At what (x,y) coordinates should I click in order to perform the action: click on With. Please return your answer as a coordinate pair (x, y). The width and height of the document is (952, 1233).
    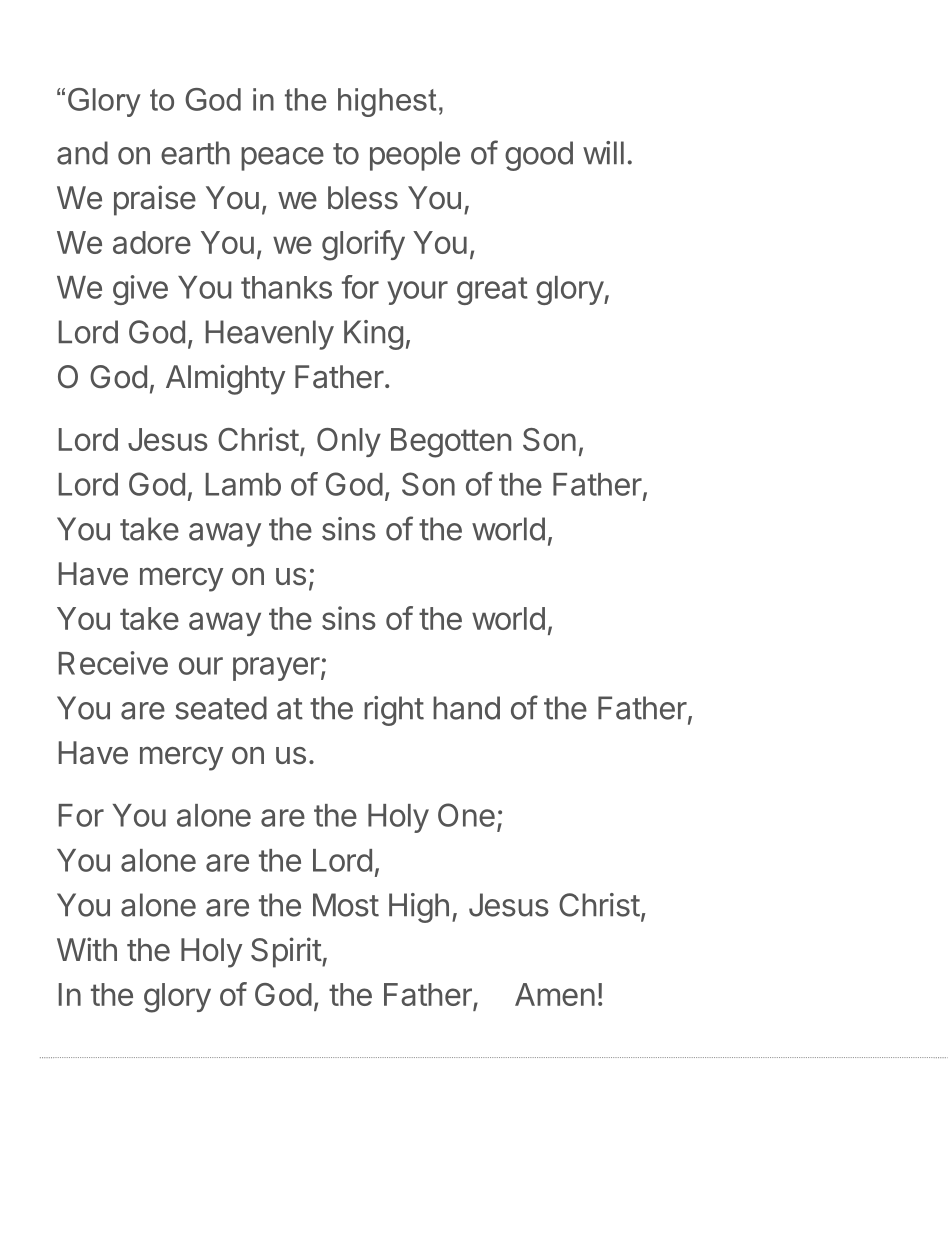
    Looking at the image, I should click on (87, 949).
